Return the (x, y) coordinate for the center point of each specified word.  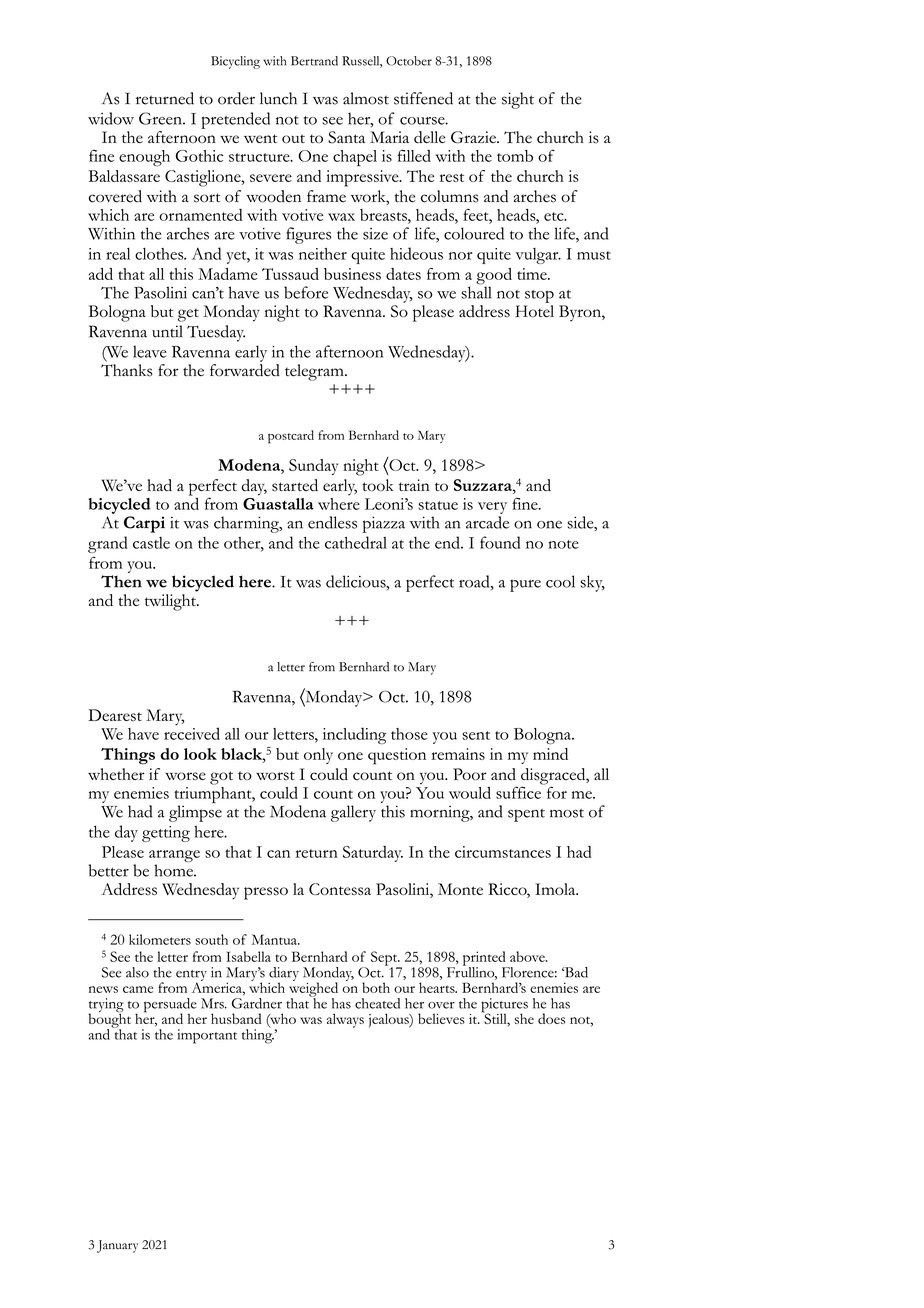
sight (518, 100)
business (352, 274)
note (563, 544)
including (355, 735)
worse (185, 776)
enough (144, 158)
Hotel (534, 311)
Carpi (144, 524)
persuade (170, 1006)
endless (332, 522)
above (528, 956)
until (167, 331)
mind (550, 754)
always (345, 1020)
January (117, 1246)
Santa (346, 137)
